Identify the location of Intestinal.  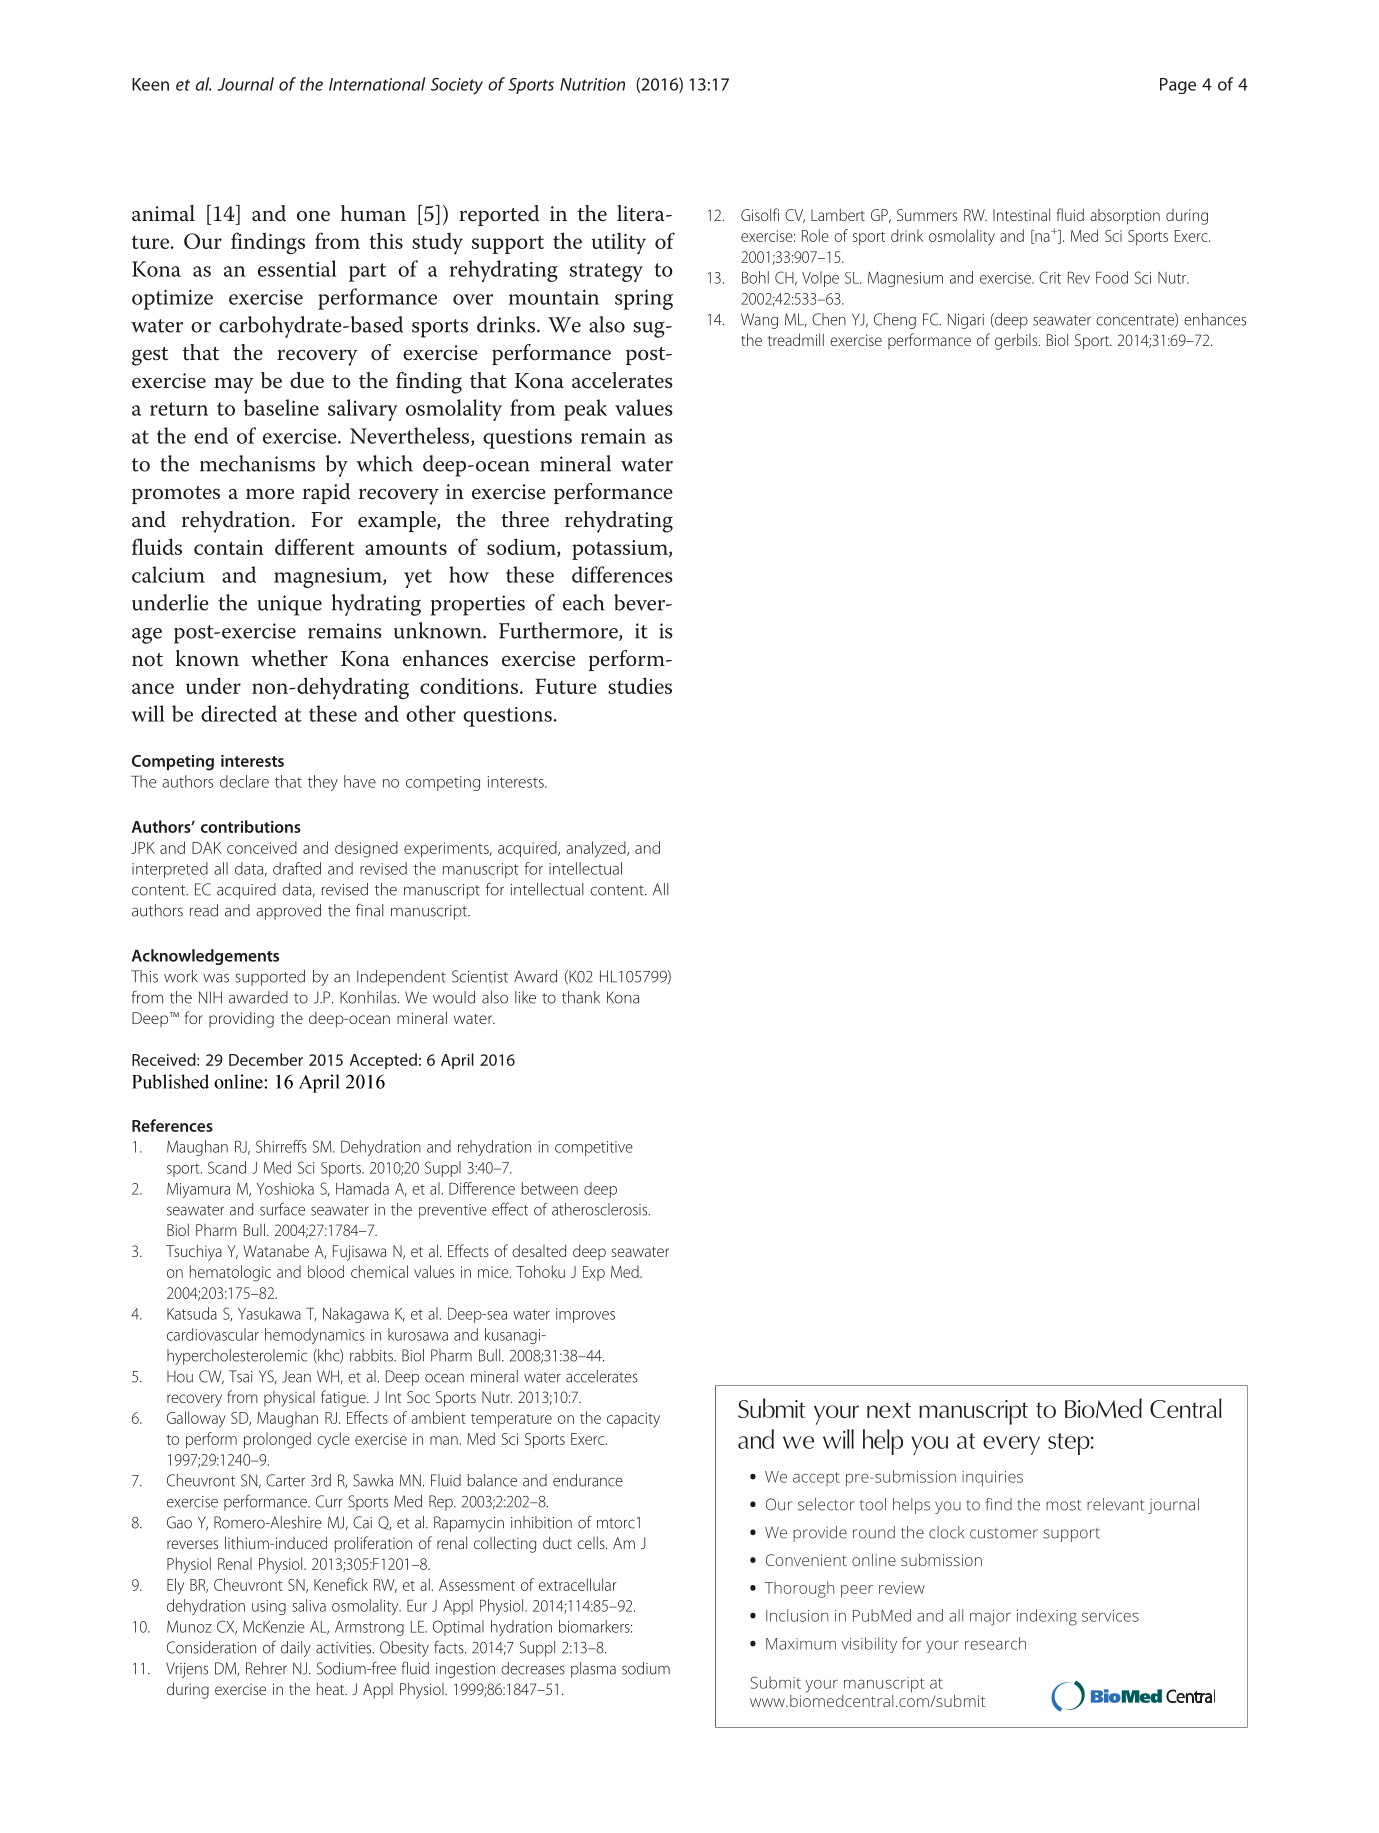
(1021, 214).
